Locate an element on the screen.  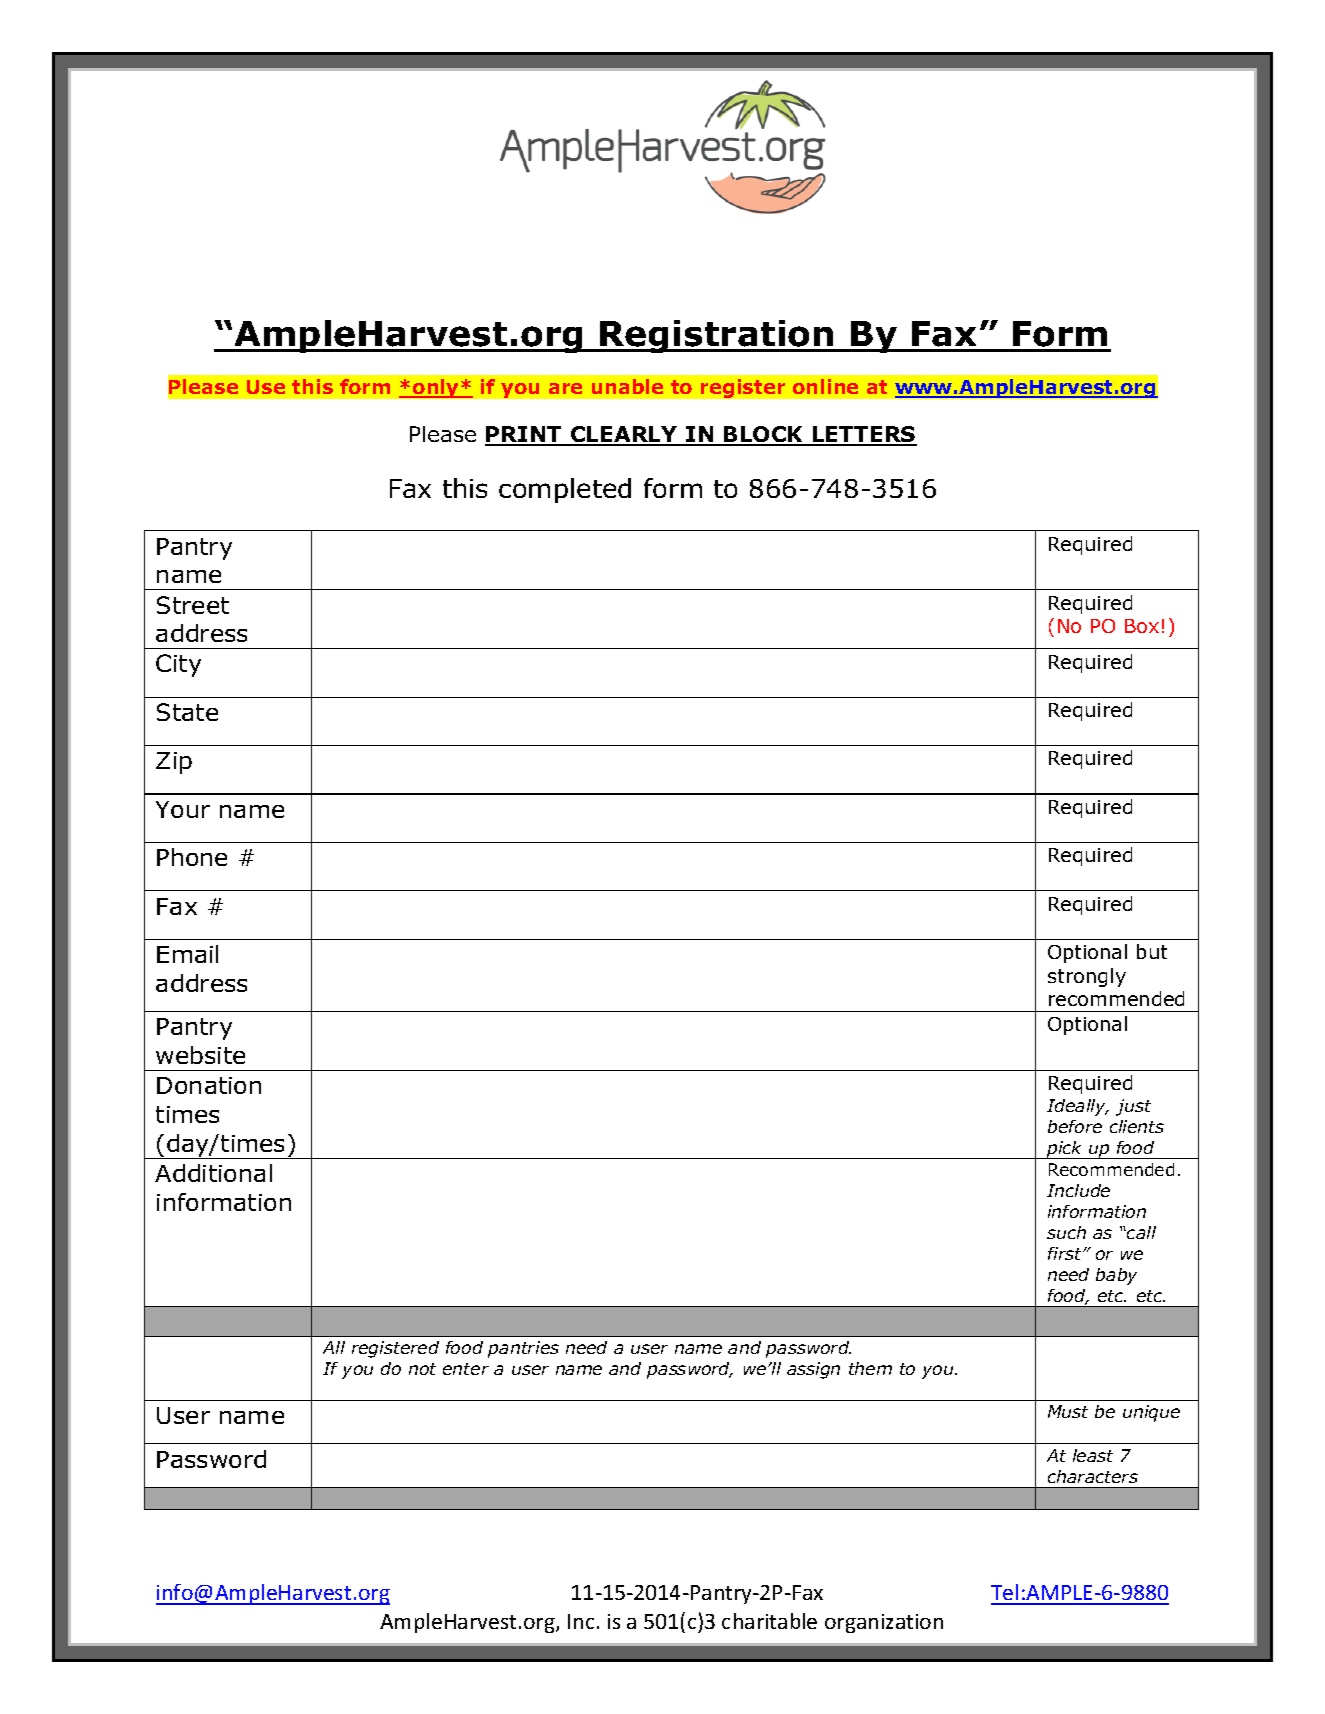
Include is located at coordinates (1078, 1190).
